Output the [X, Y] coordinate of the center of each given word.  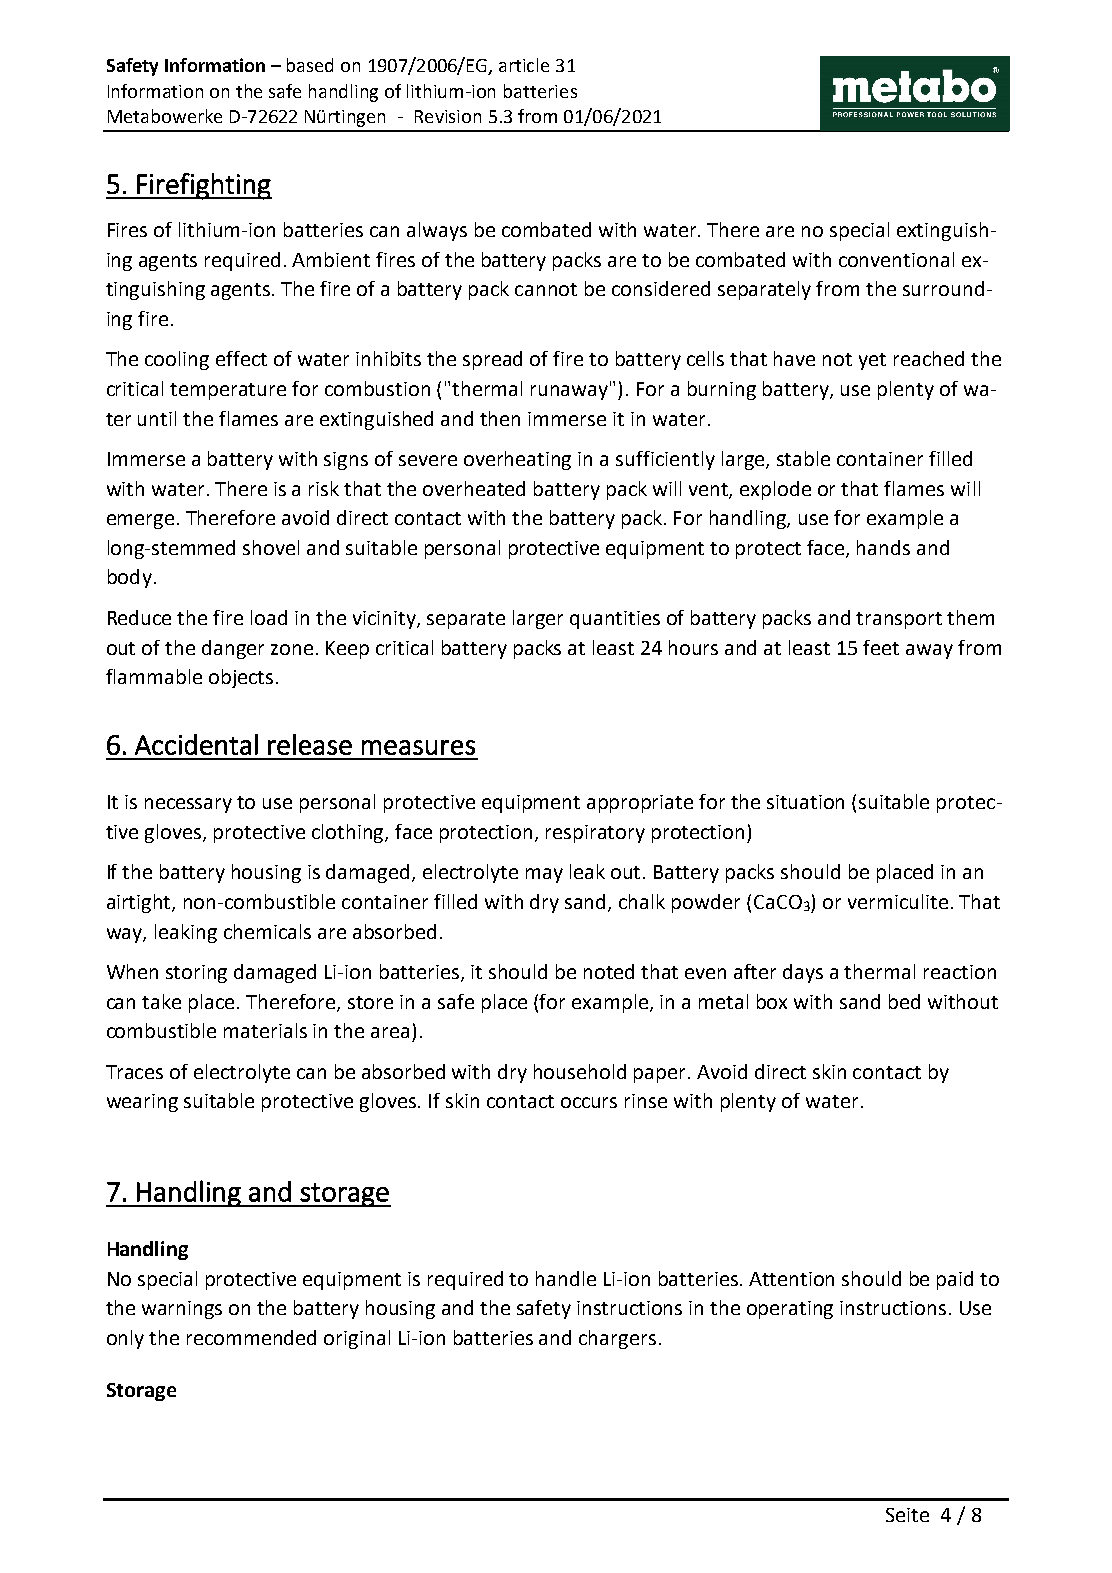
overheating [517, 460]
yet [872, 361]
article [524, 65]
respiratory [595, 834]
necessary [188, 805]
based [310, 65]
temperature [228, 391]
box [772, 1001]
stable [803, 458]
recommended [251, 1337]
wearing [142, 1103]
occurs [589, 1102]
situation [805, 802]
